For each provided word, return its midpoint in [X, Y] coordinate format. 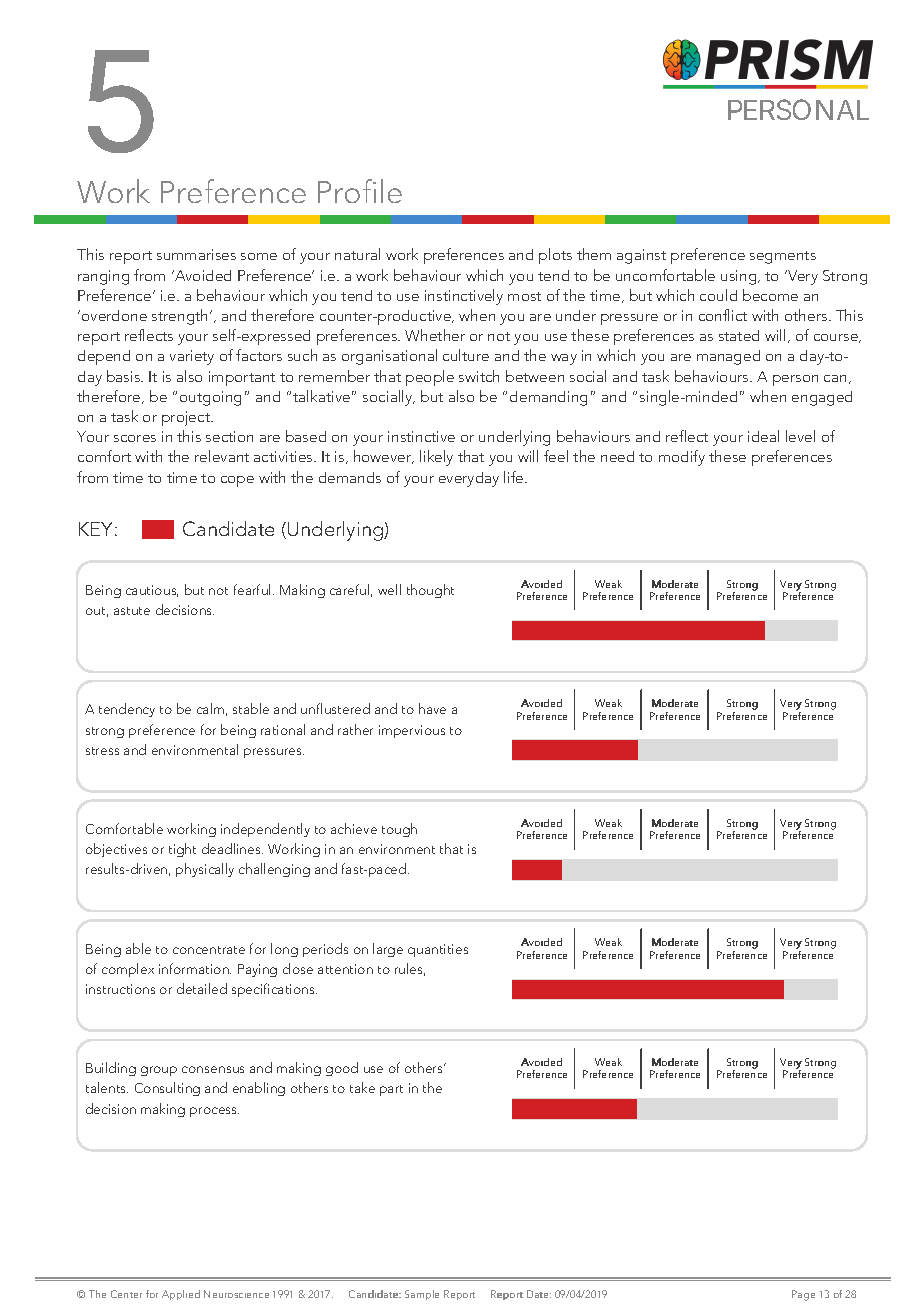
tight [182, 850]
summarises [196, 254]
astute [132, 611]
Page [803, 1295]
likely [436, 458]
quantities [438, 950]
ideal [763, 436]
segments [783, 257]
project [187, 418]
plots [555, 256]
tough [399, 830]
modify [682, 458]
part [391, 1090]
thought [430, 591]
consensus [213, 1069]
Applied [181, 1295]
